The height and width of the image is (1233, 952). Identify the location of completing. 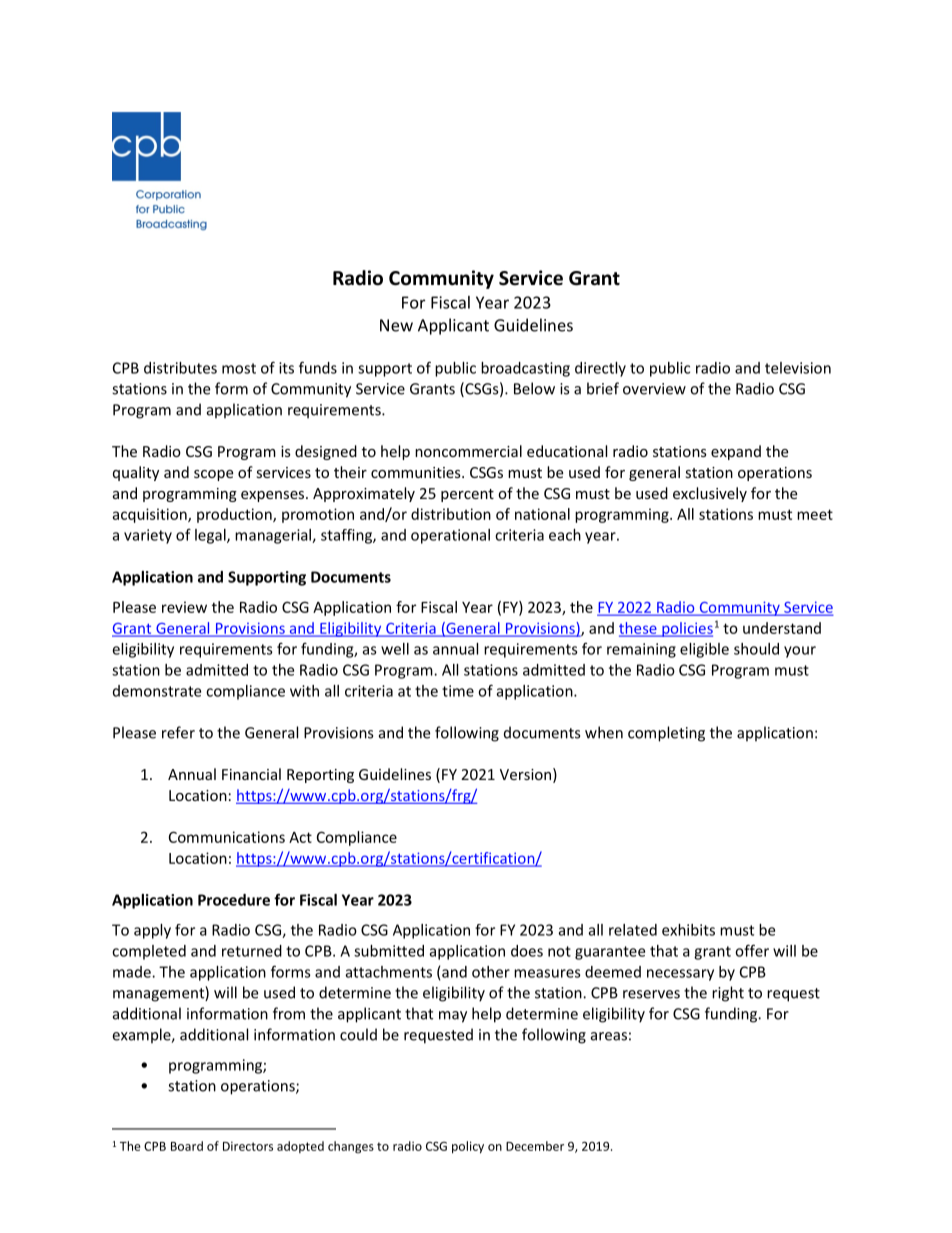
(666, 734).
